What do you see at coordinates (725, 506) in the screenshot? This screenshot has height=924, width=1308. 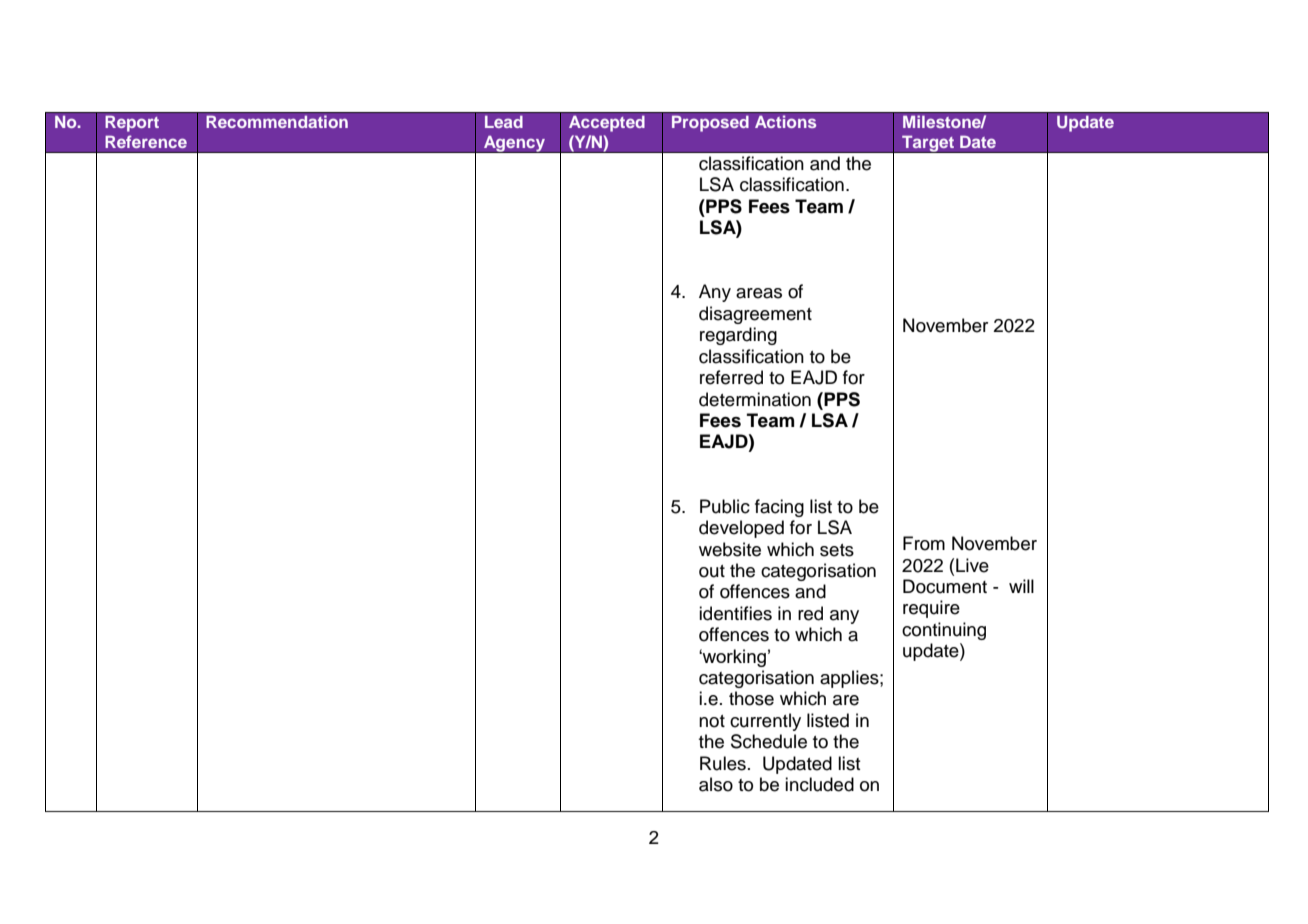 I see `Public` at bounding box center [725, 506].
